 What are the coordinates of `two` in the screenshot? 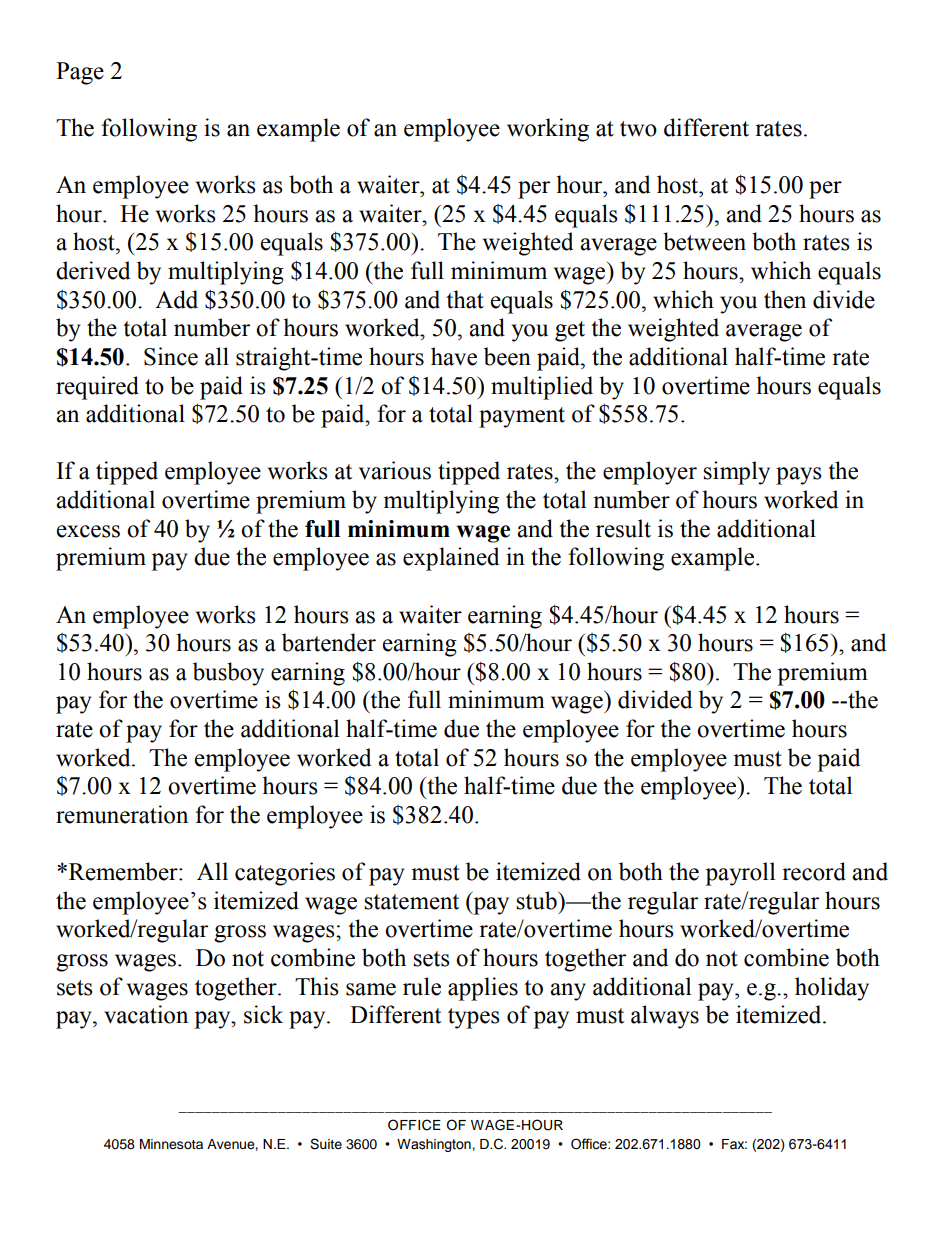 It's located at (638, 129).
